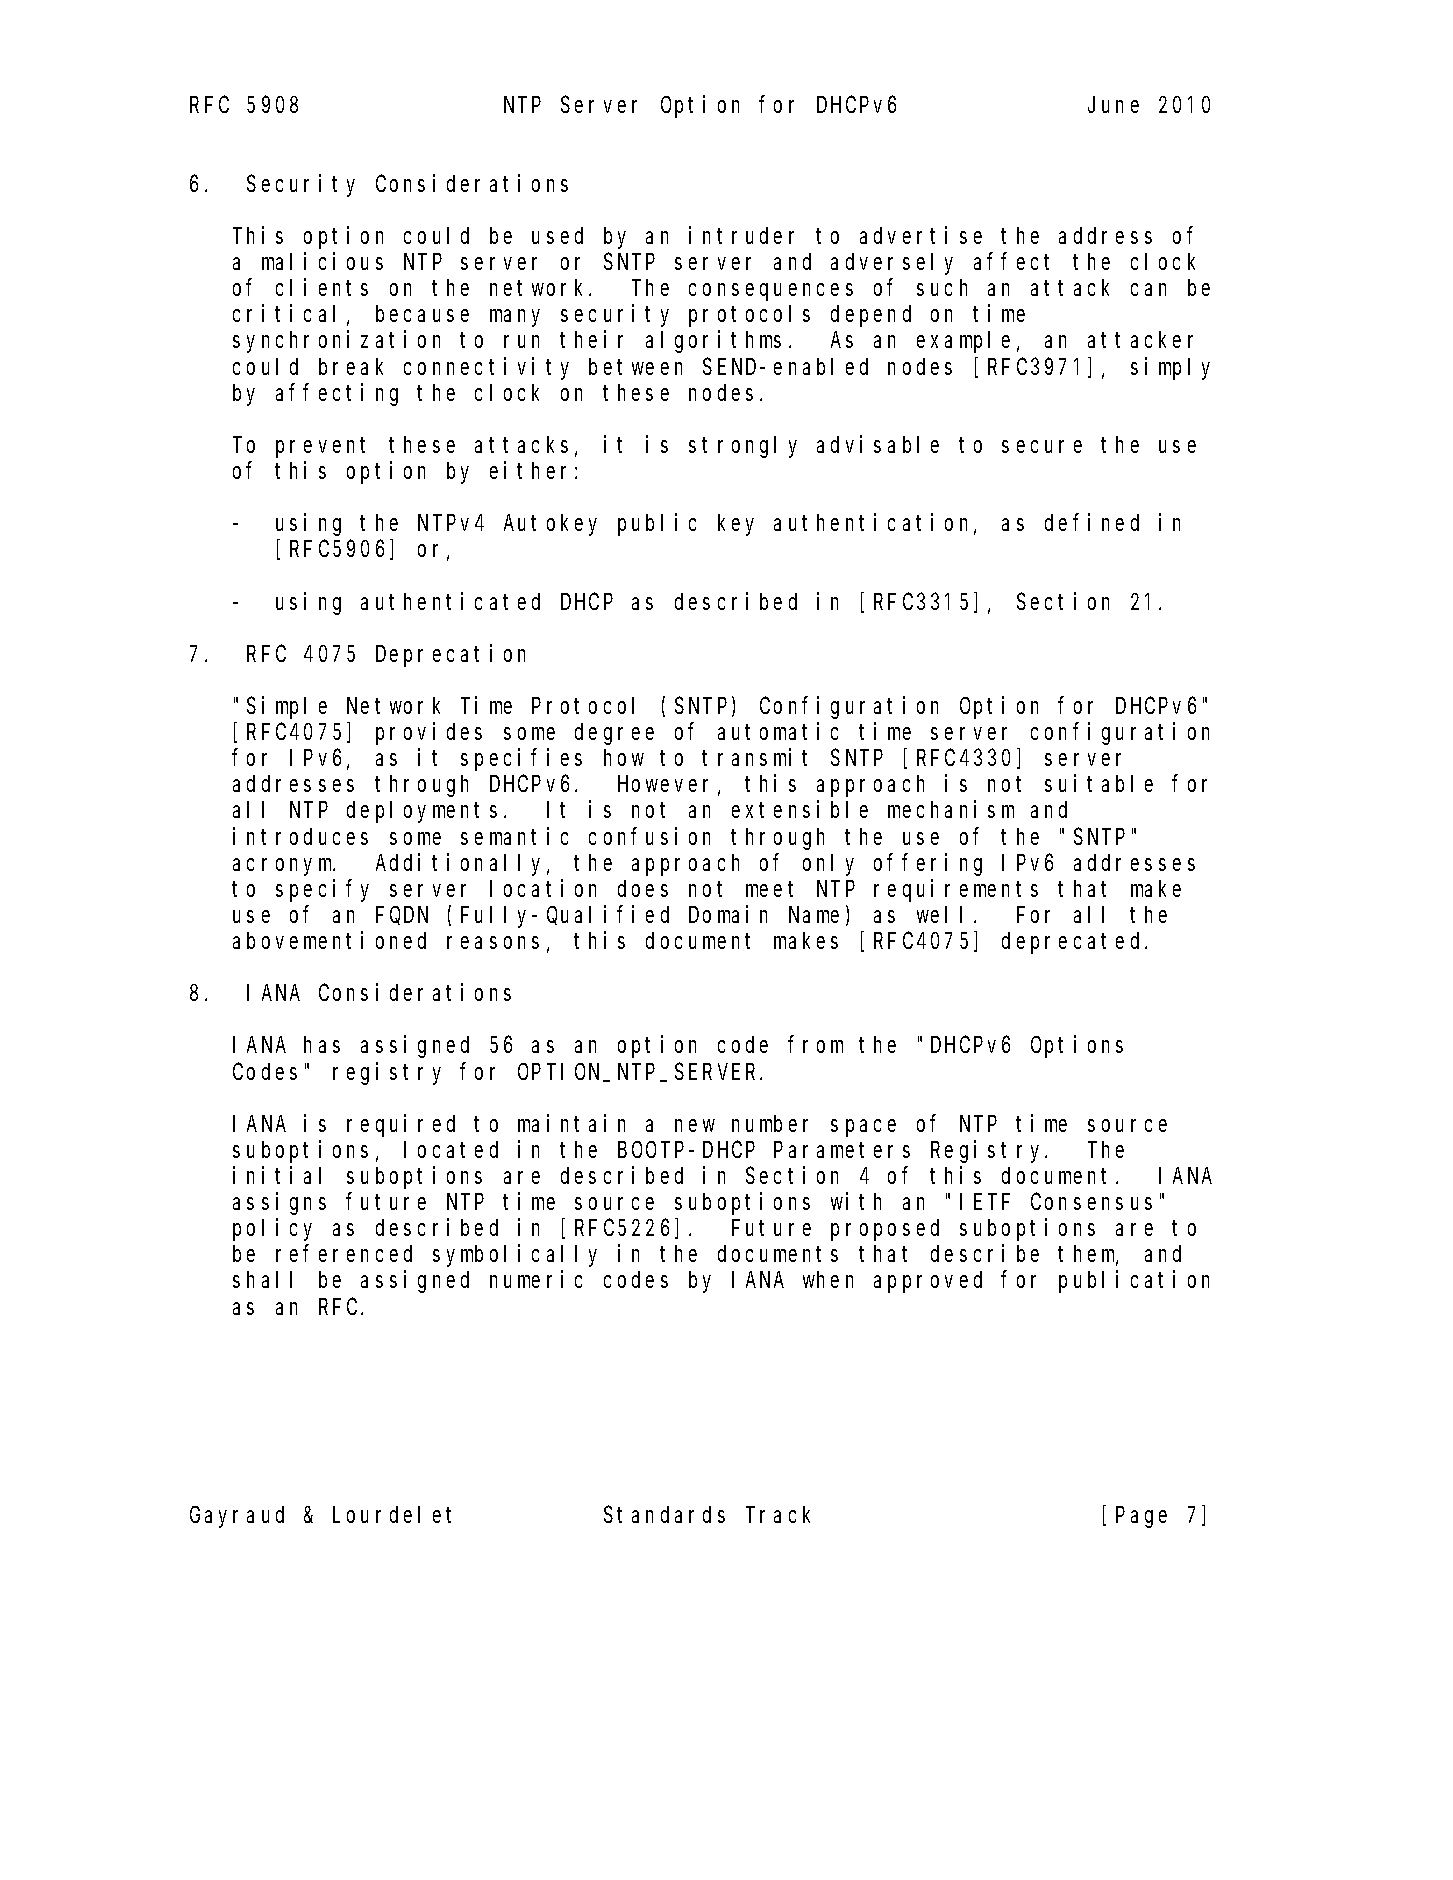 This screenshot has height=1880, width=1453. Describe the element at coordinates (771, 292) in the screenshot. I see `consequences` at that location.
